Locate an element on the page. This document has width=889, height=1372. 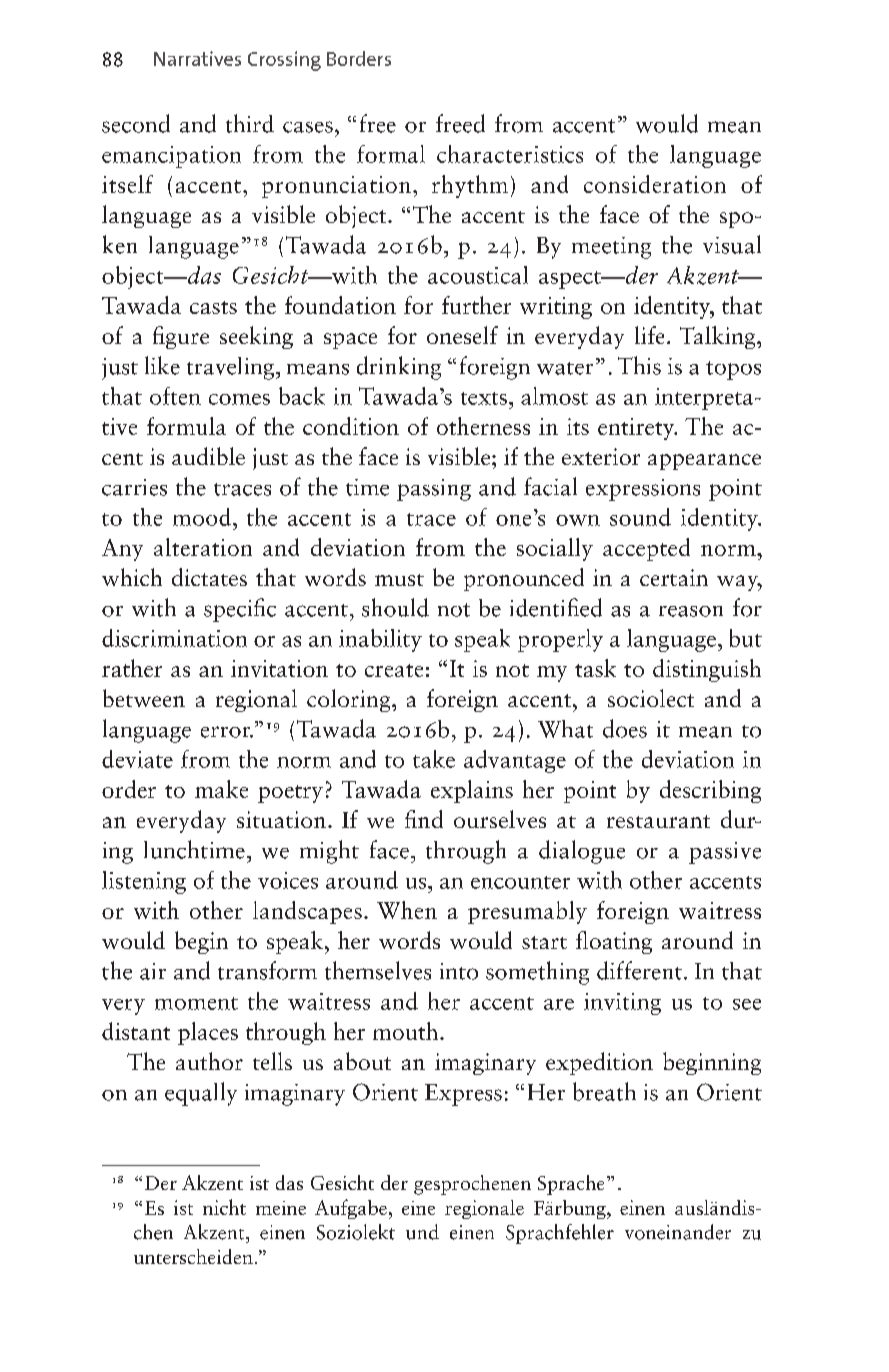
should is located at coordinates (395, 607).
